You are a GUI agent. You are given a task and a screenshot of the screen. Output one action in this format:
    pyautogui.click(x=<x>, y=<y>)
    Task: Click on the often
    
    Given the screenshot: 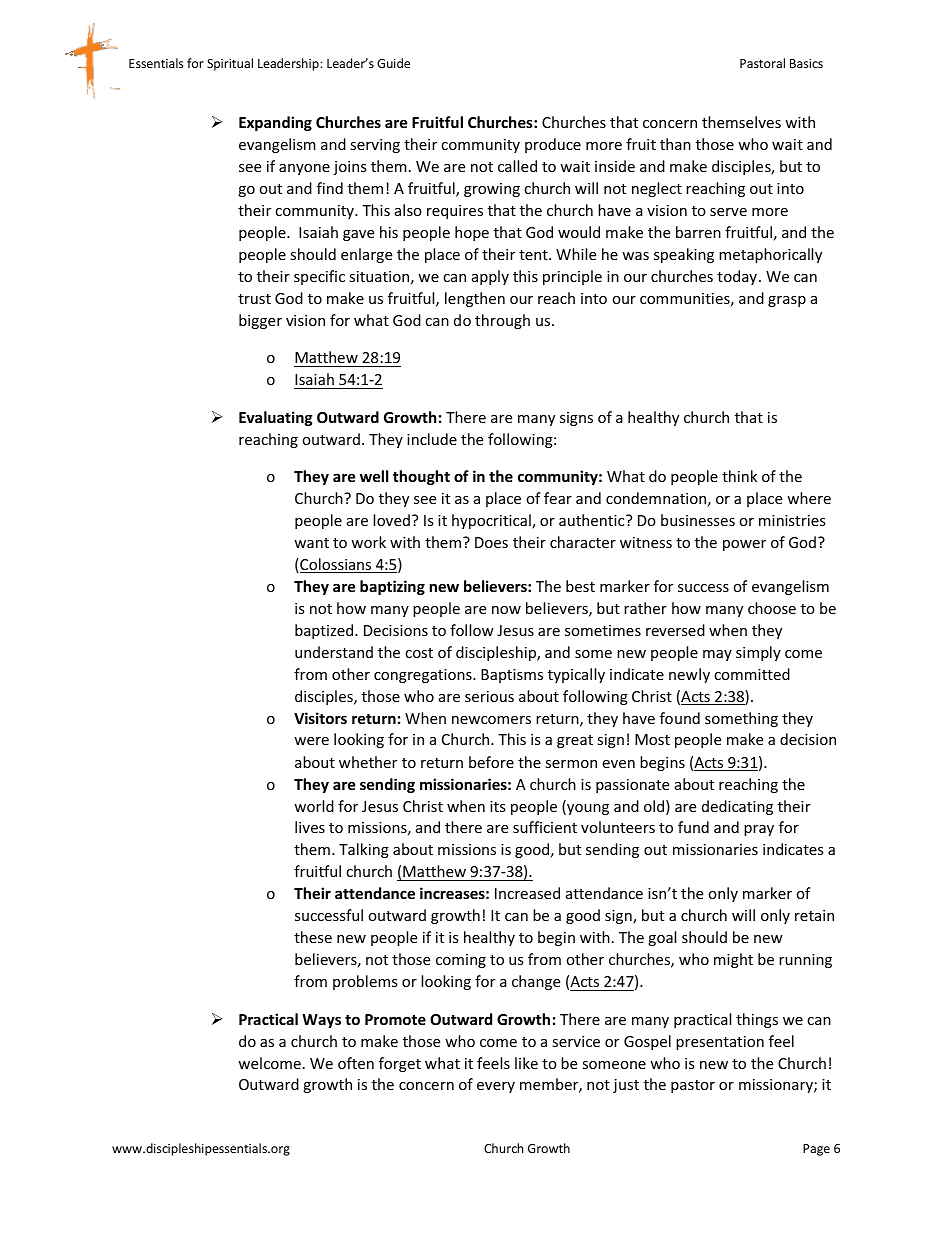 What is the action you would take?
    pyautogui.click(x=356, y=1063)
